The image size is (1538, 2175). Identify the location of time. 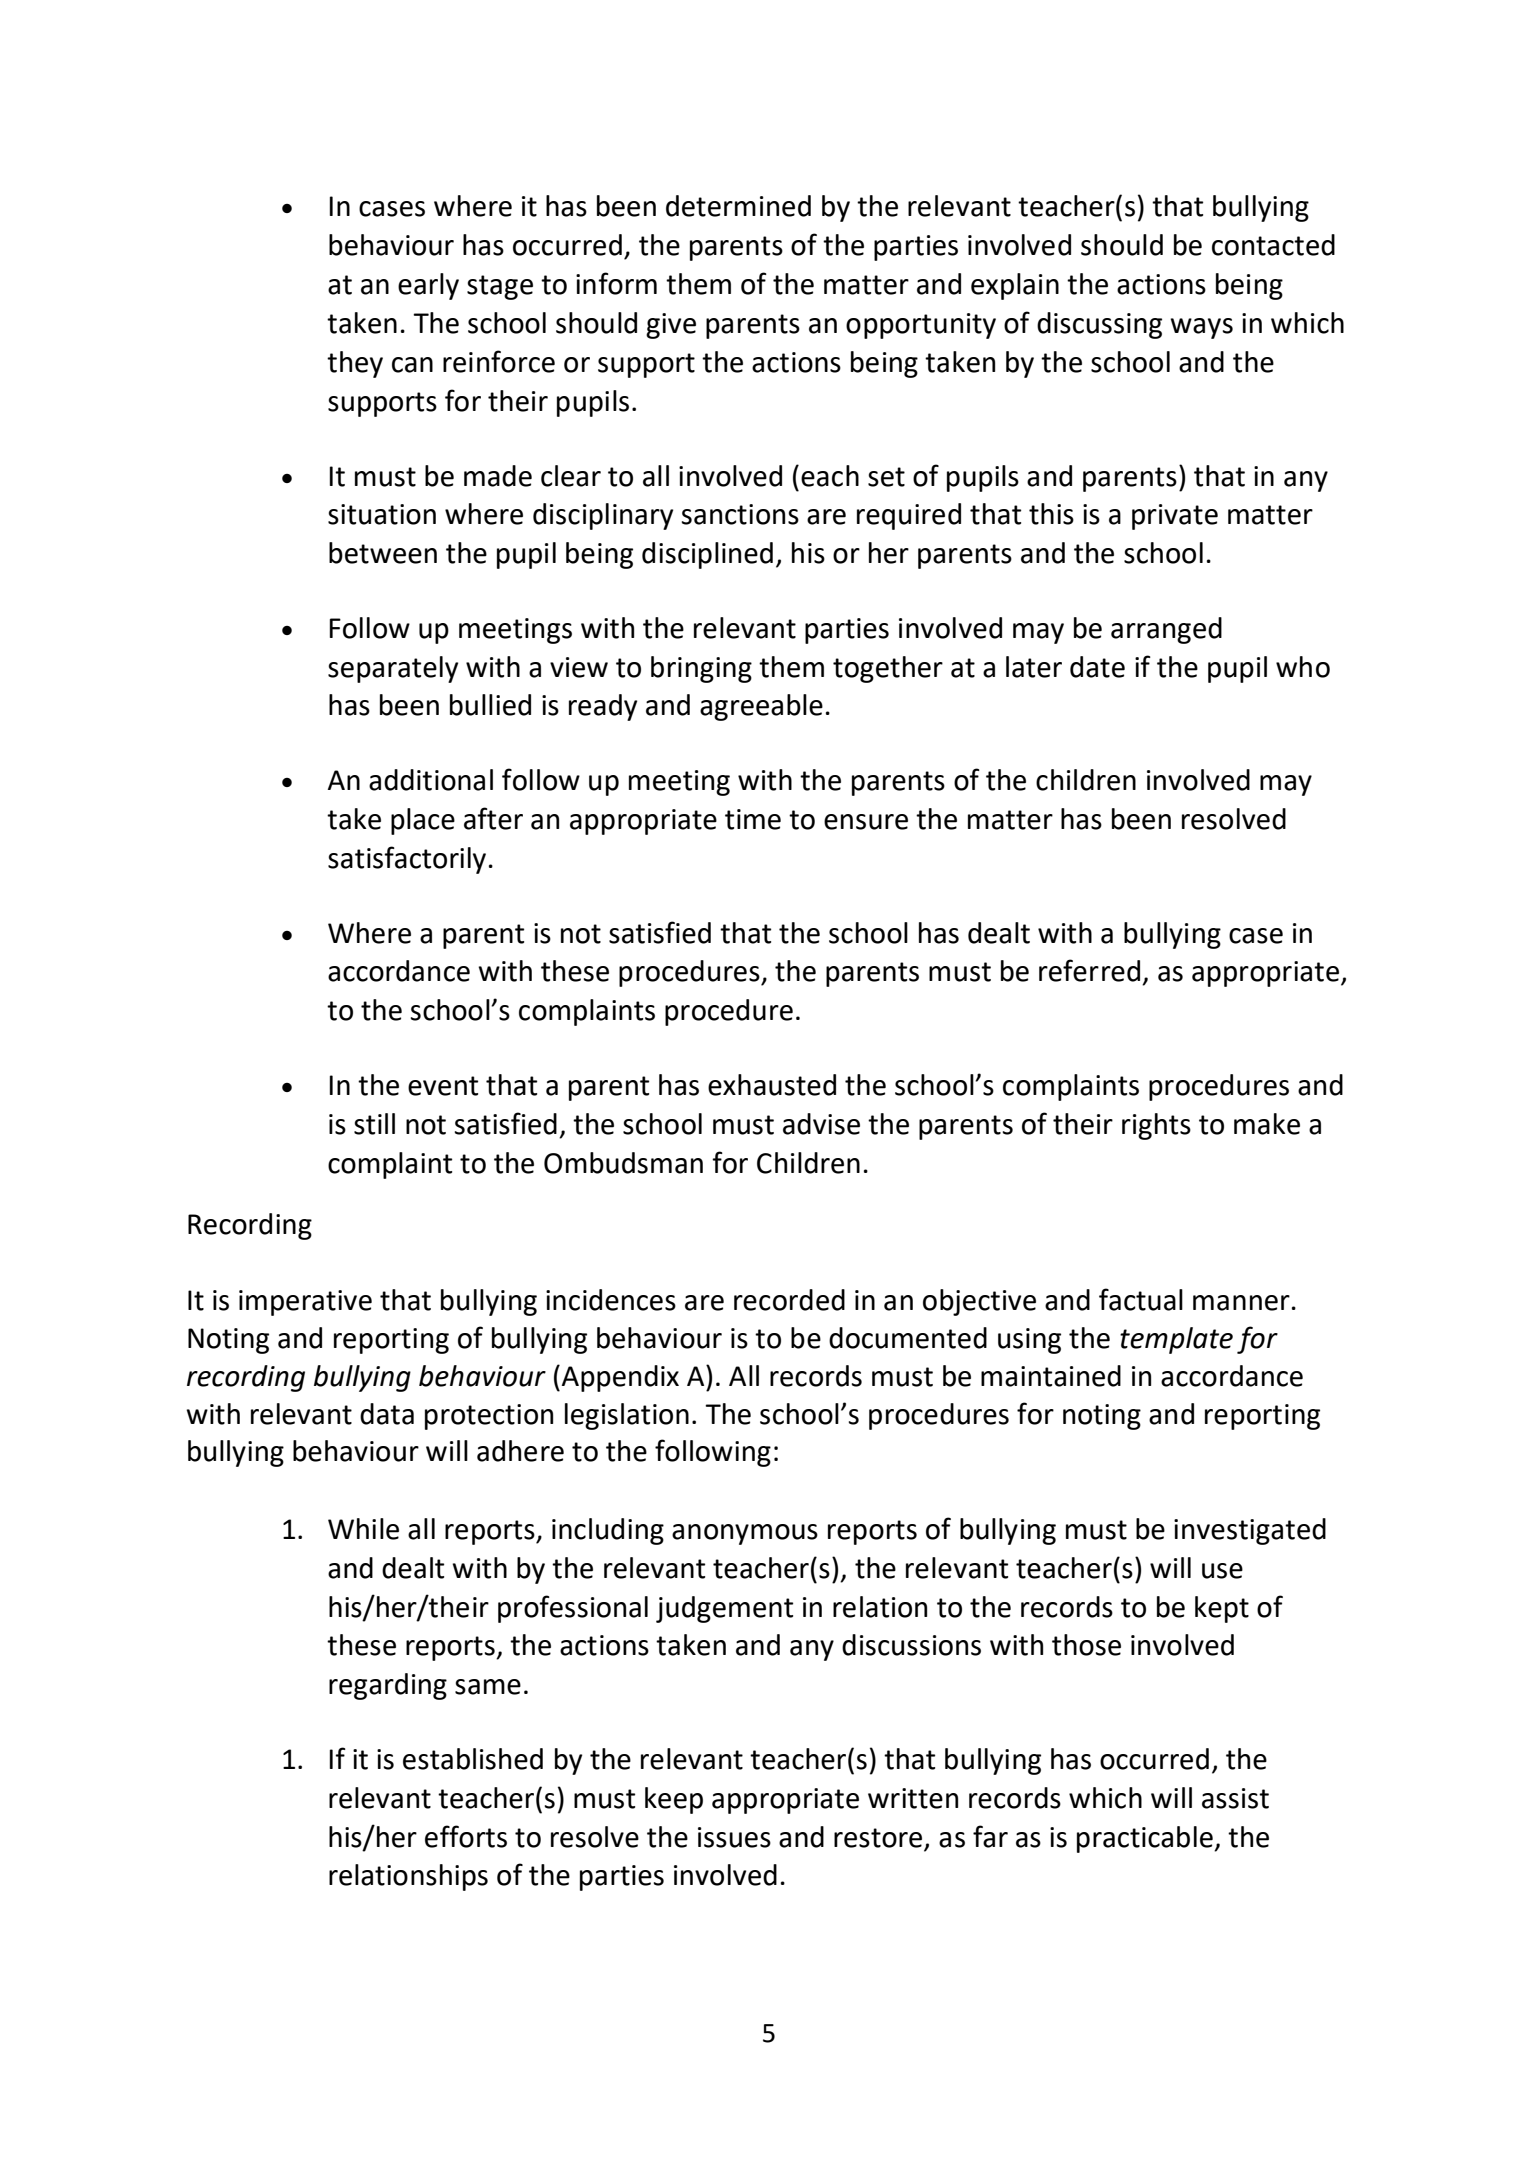
(753, 819).
